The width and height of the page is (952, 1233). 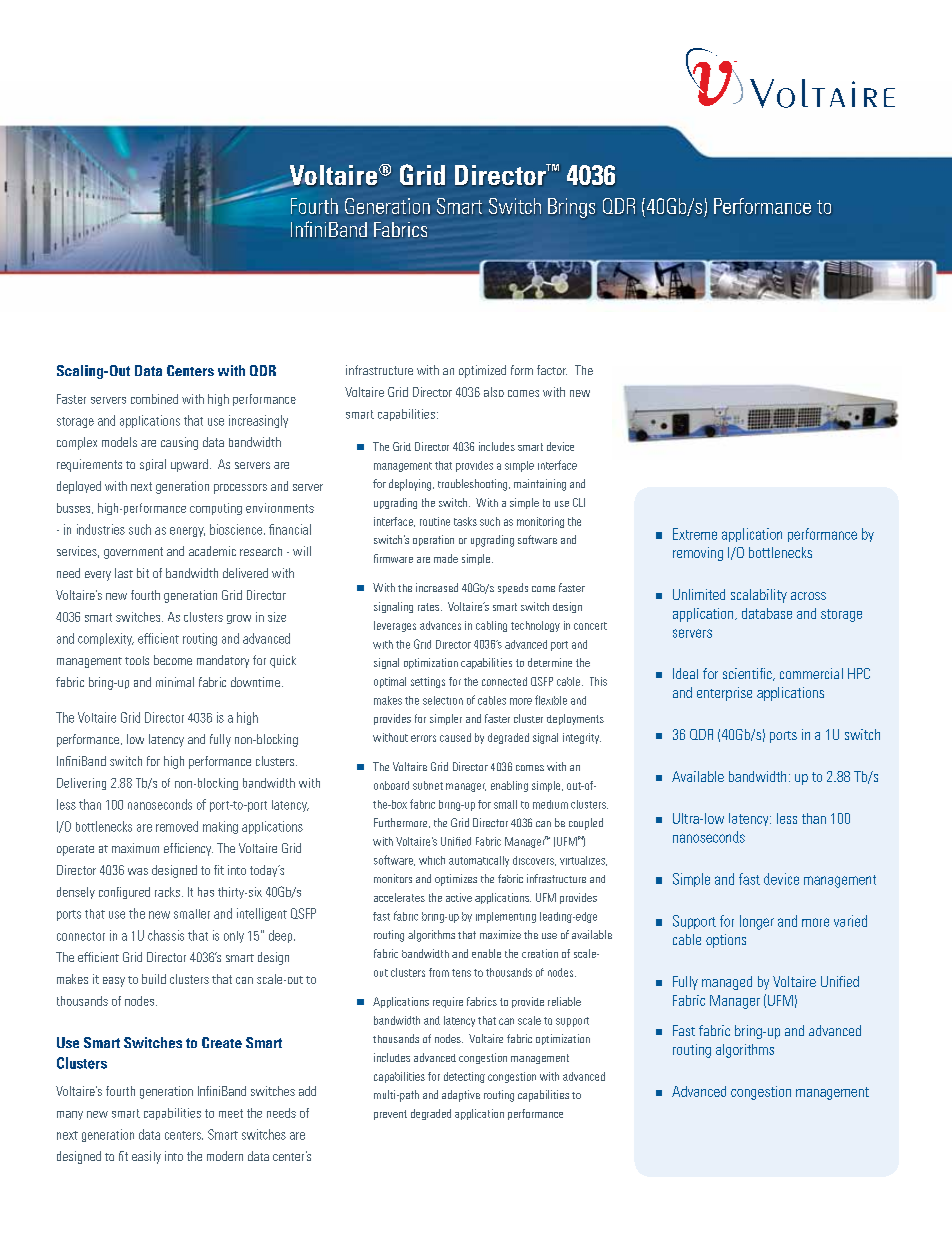 What do you see at coordinates (456, 880) in the page?
I see `optimizes` at bounding box center [456, 880].
